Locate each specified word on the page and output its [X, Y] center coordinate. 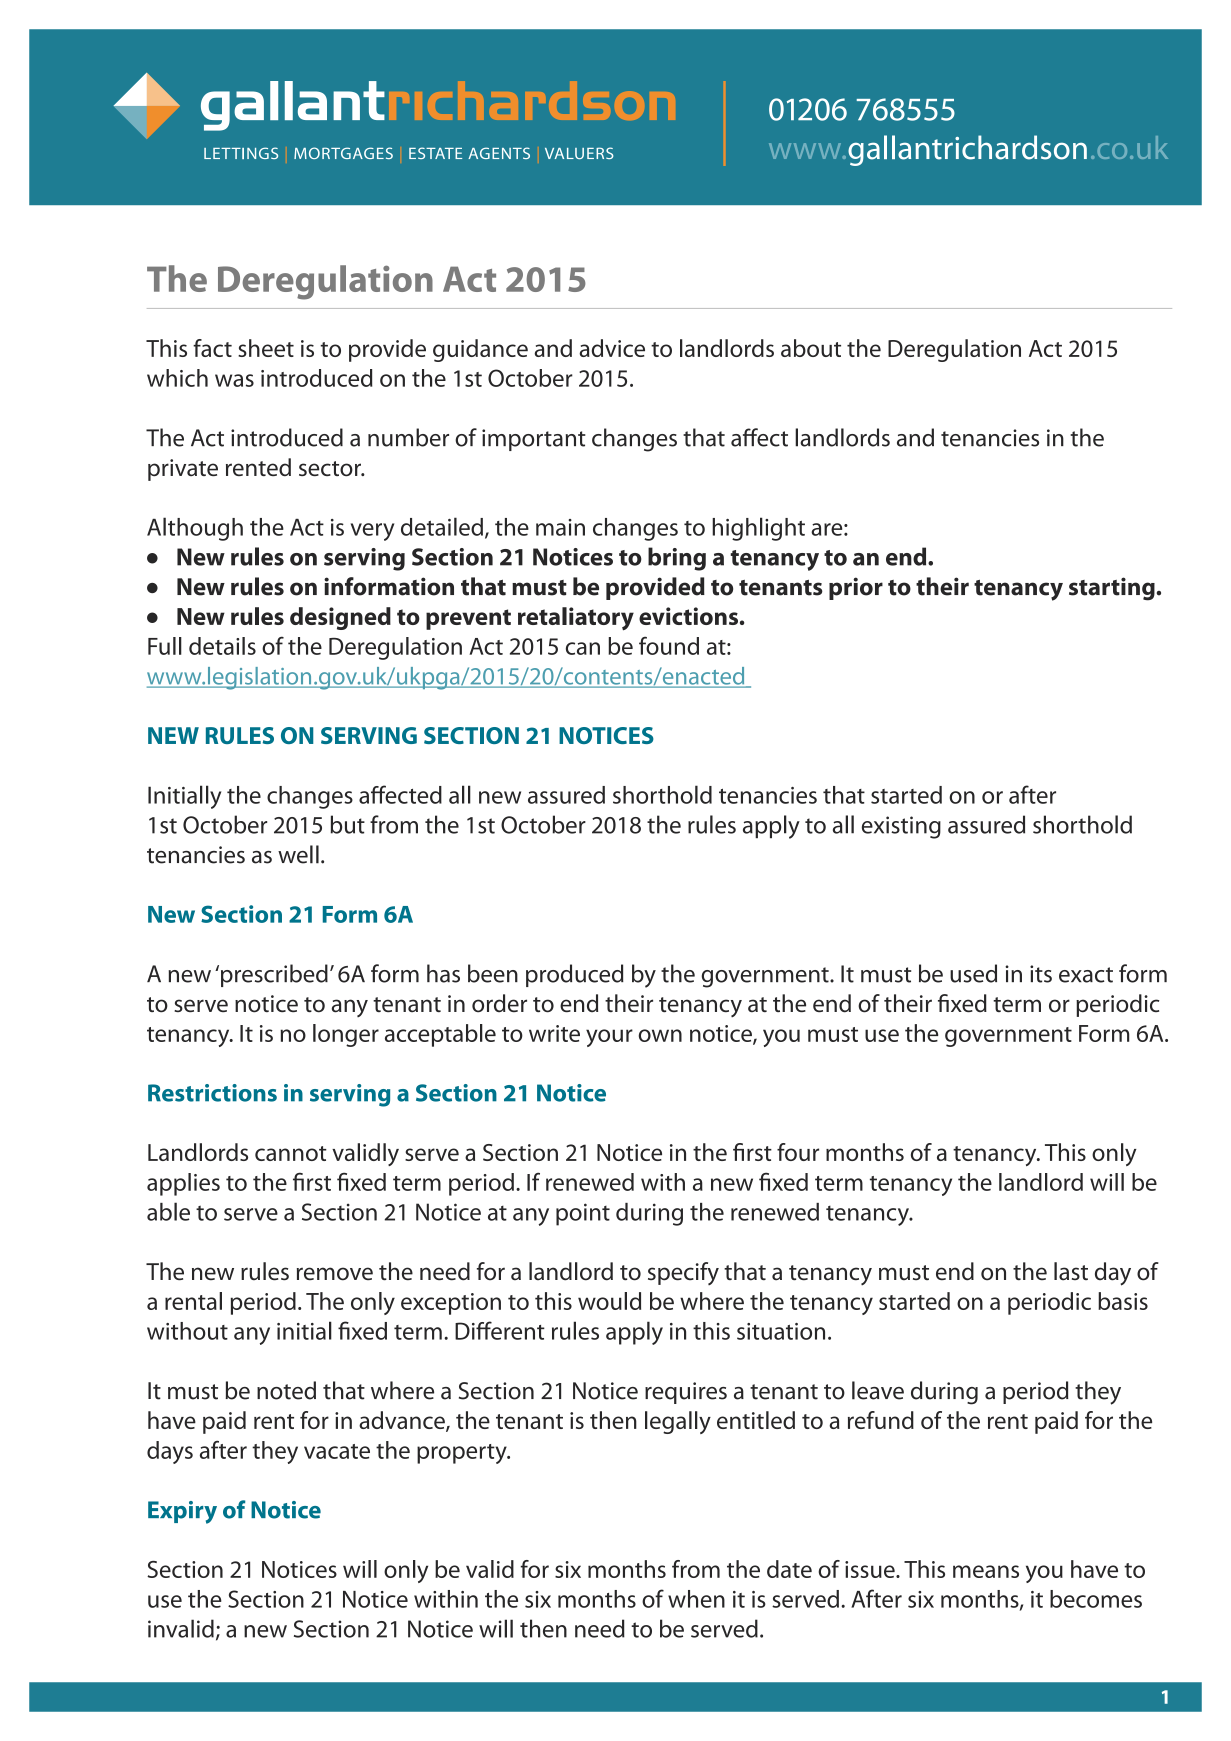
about [811, 348]
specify [683, 1273]
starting [1112, 589]
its [1041, 974]
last [1071, 1271]
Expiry [182, 1512]
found [669, 645]
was [234, 380]
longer [346, 1035]
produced [575, 975]
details [222, 646]
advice [612, 348]
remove [335, 1274]
